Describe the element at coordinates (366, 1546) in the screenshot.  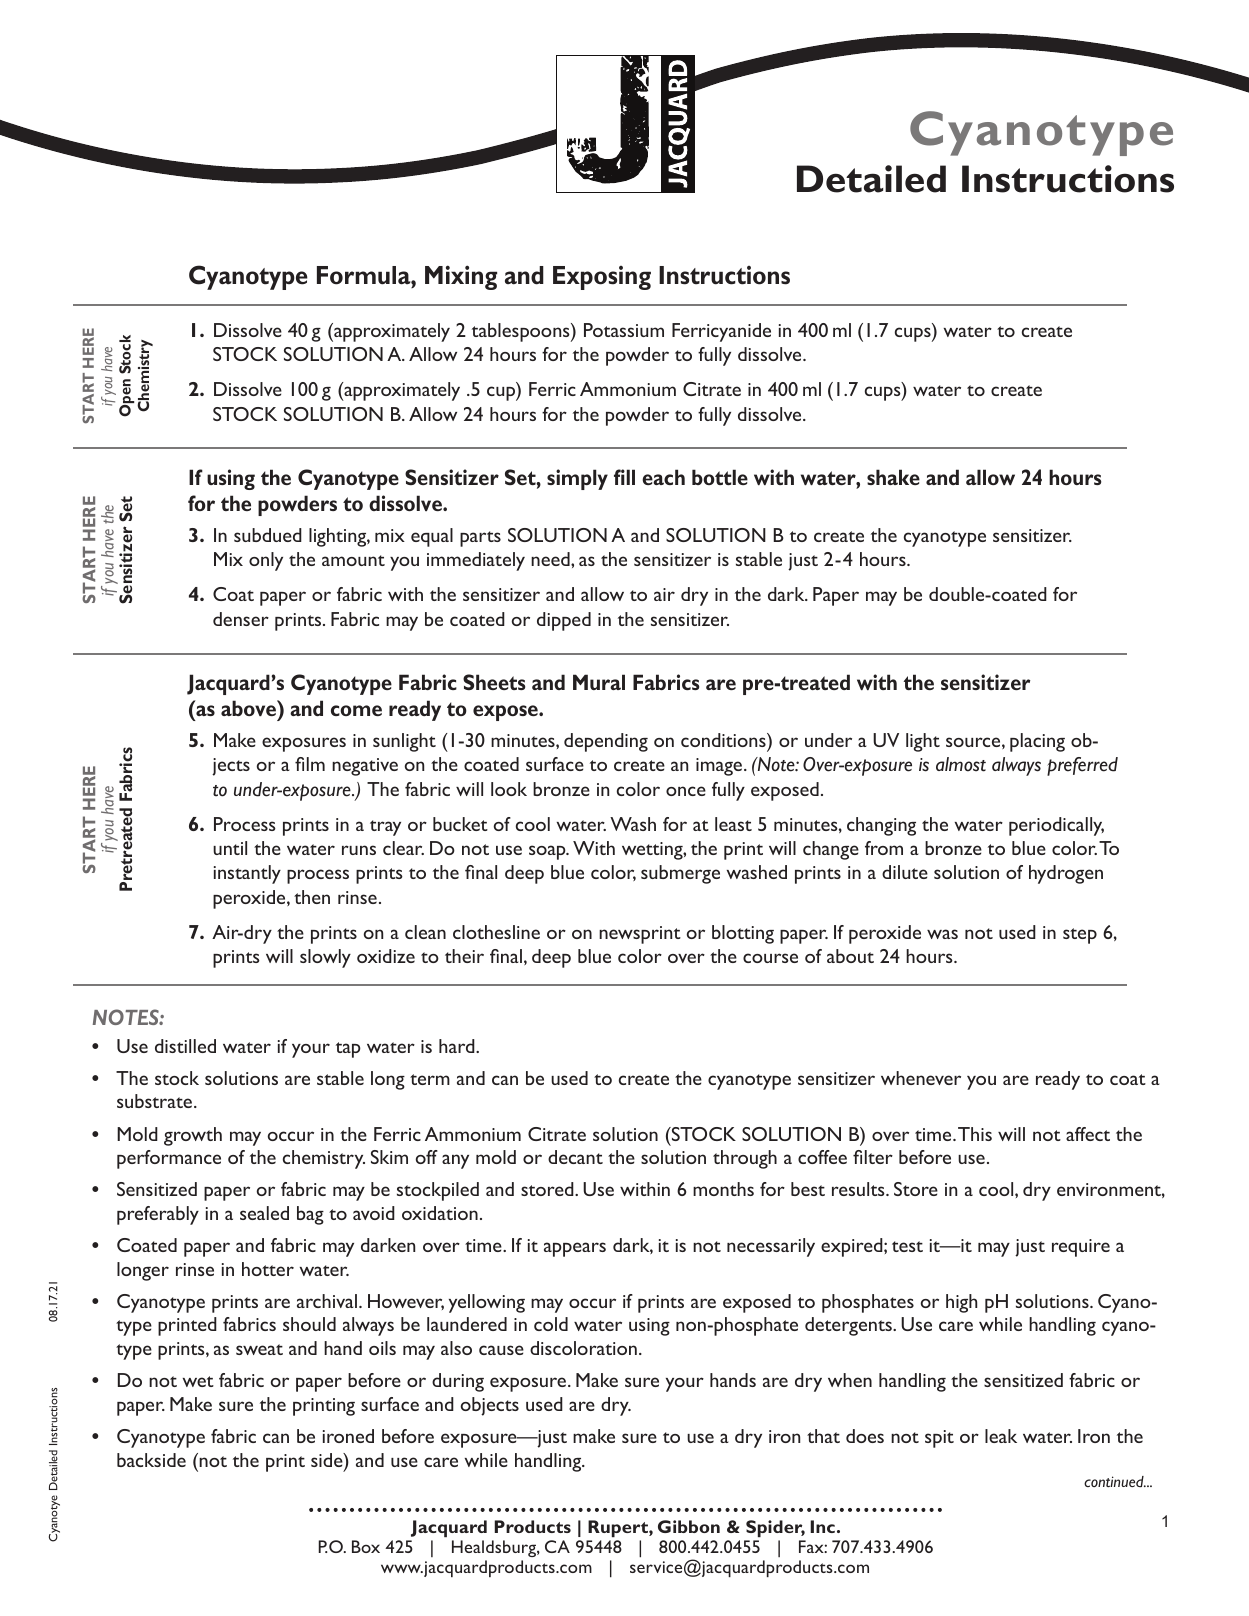
I see `Box` at that location.
